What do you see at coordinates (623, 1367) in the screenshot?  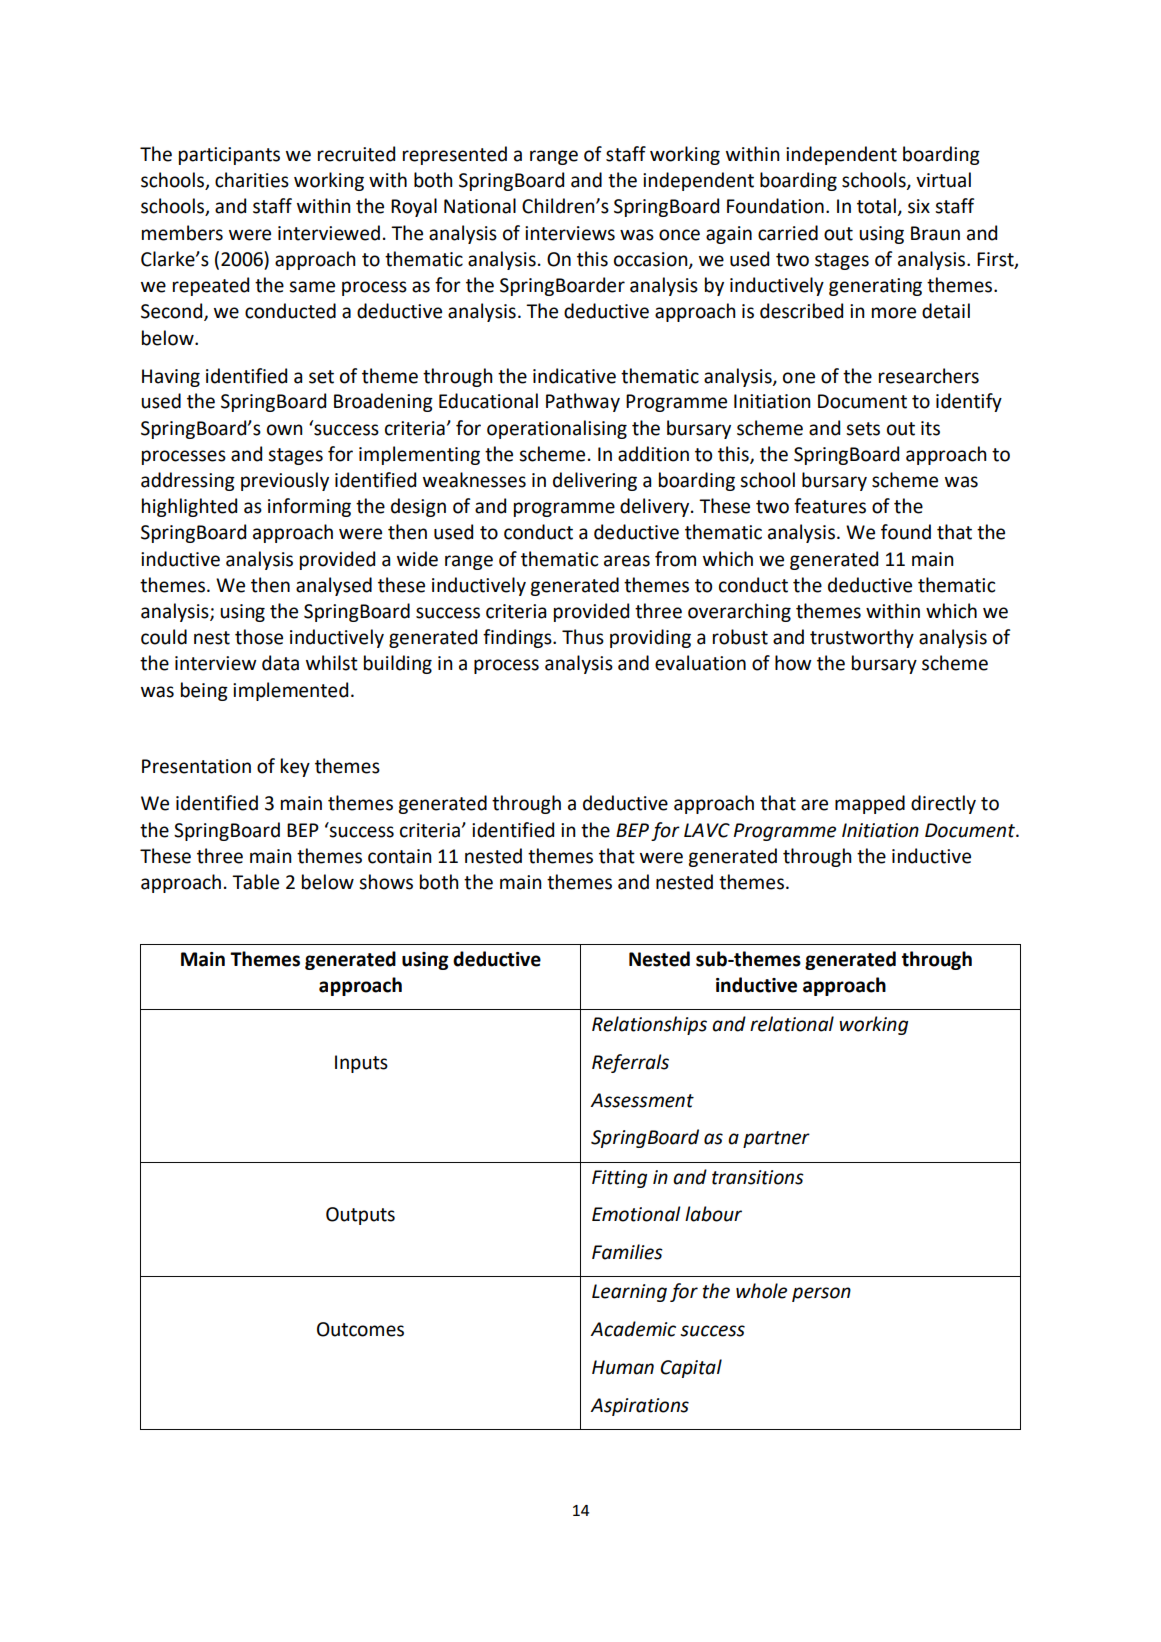 I see `Human` at bounding box center [623, 1367].
